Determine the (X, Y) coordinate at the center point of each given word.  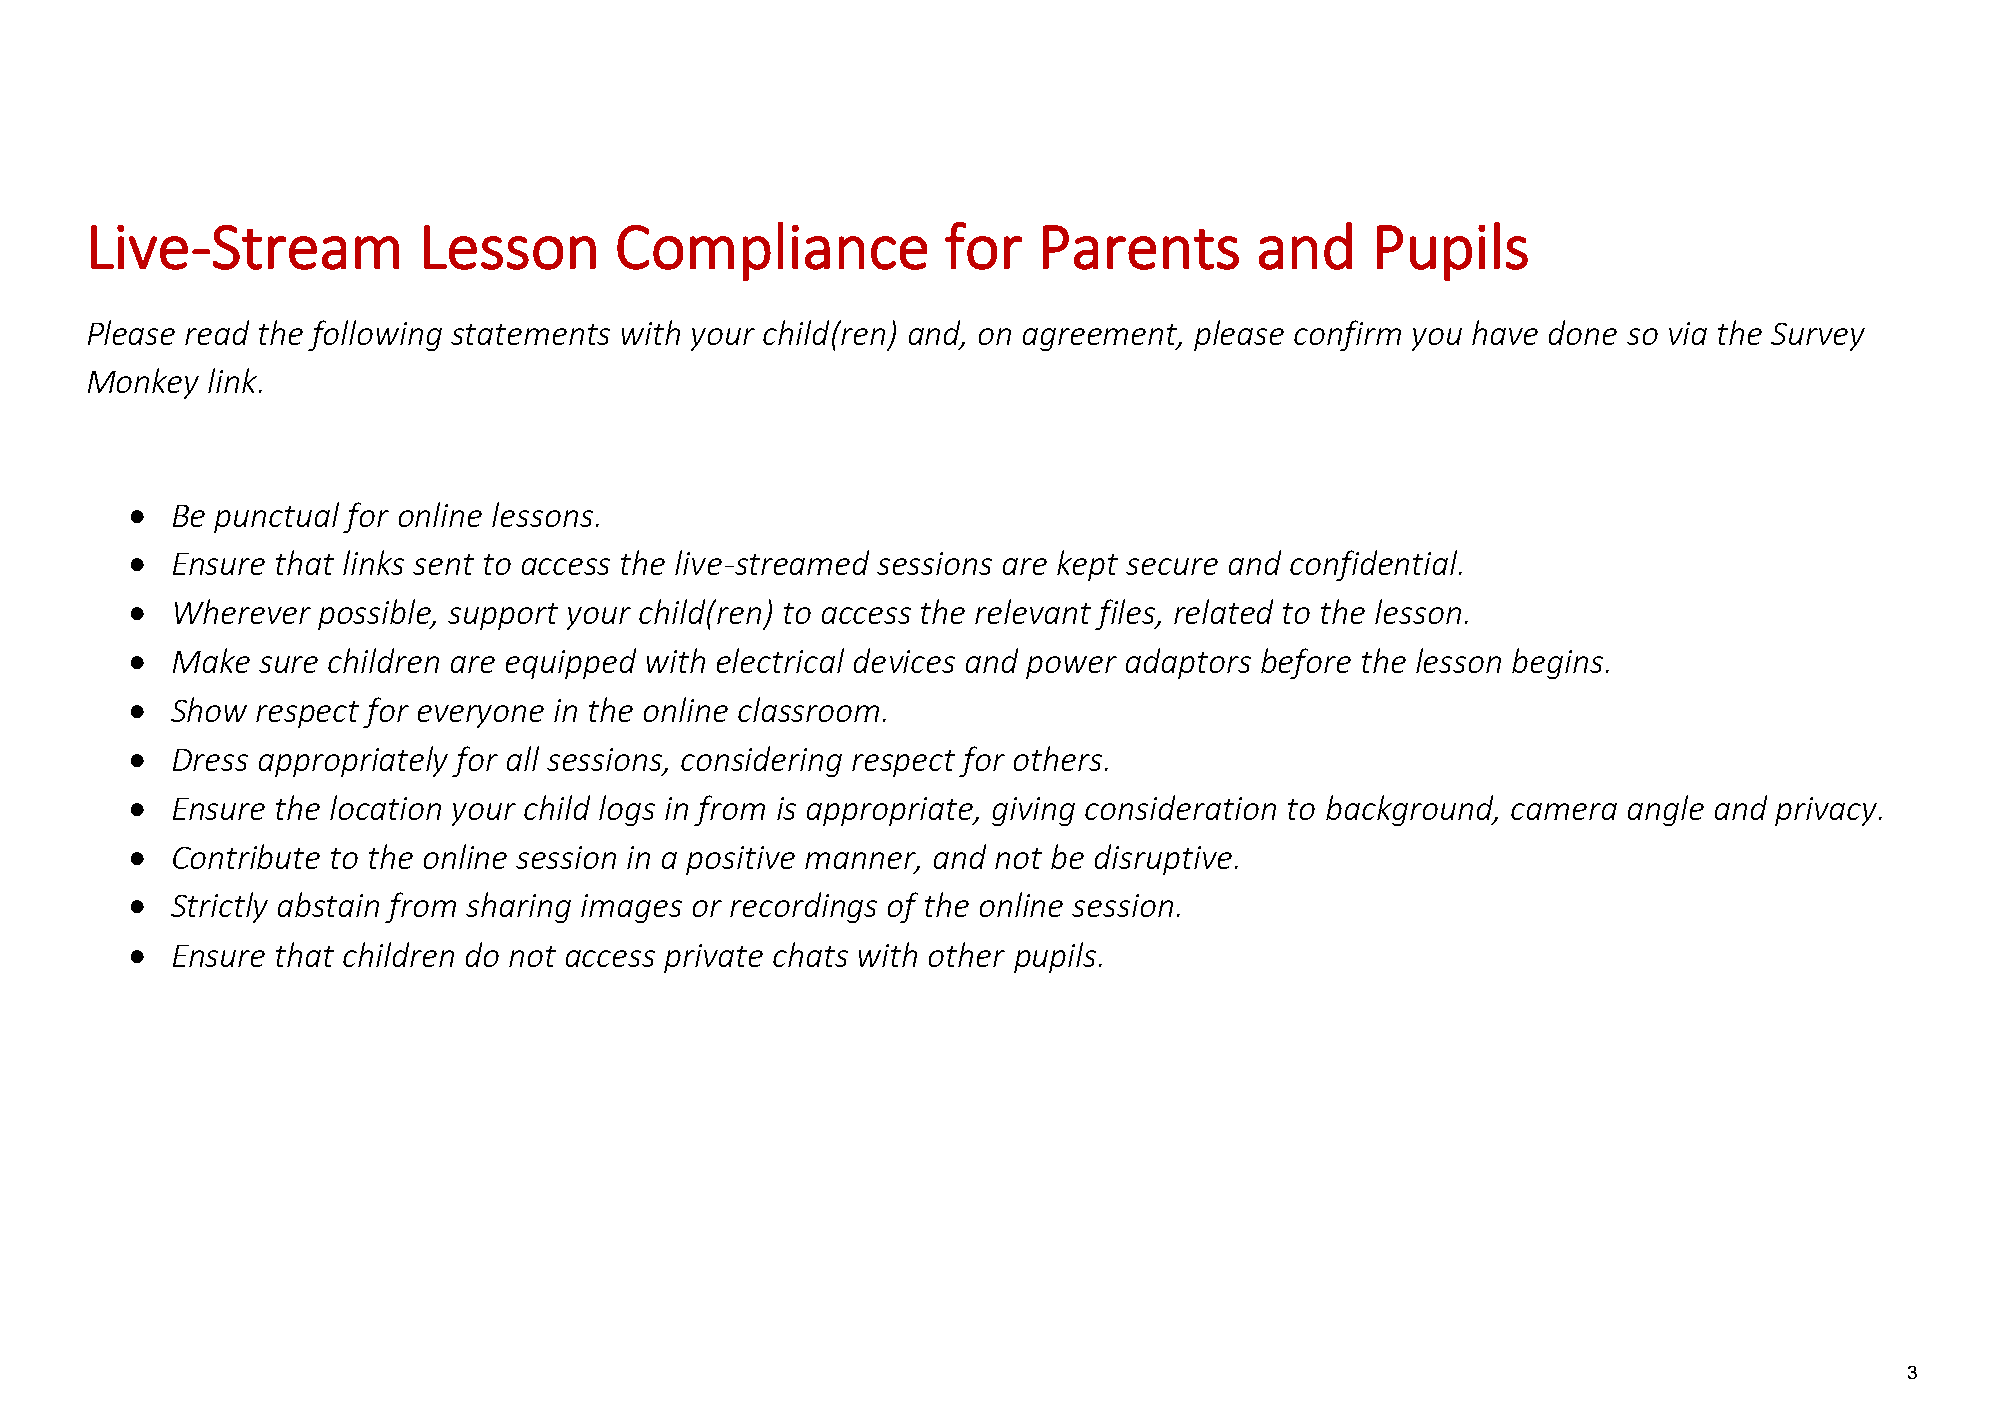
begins (1557, 663)
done (1583, 332)
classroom (808, 709)
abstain (328, 904)
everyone (481, 716)
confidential (1375, 565)
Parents (1141, 247)
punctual (276, 517)
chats (810, 954)
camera (1564, 811)
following (375, 335)
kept (1087, 565)
